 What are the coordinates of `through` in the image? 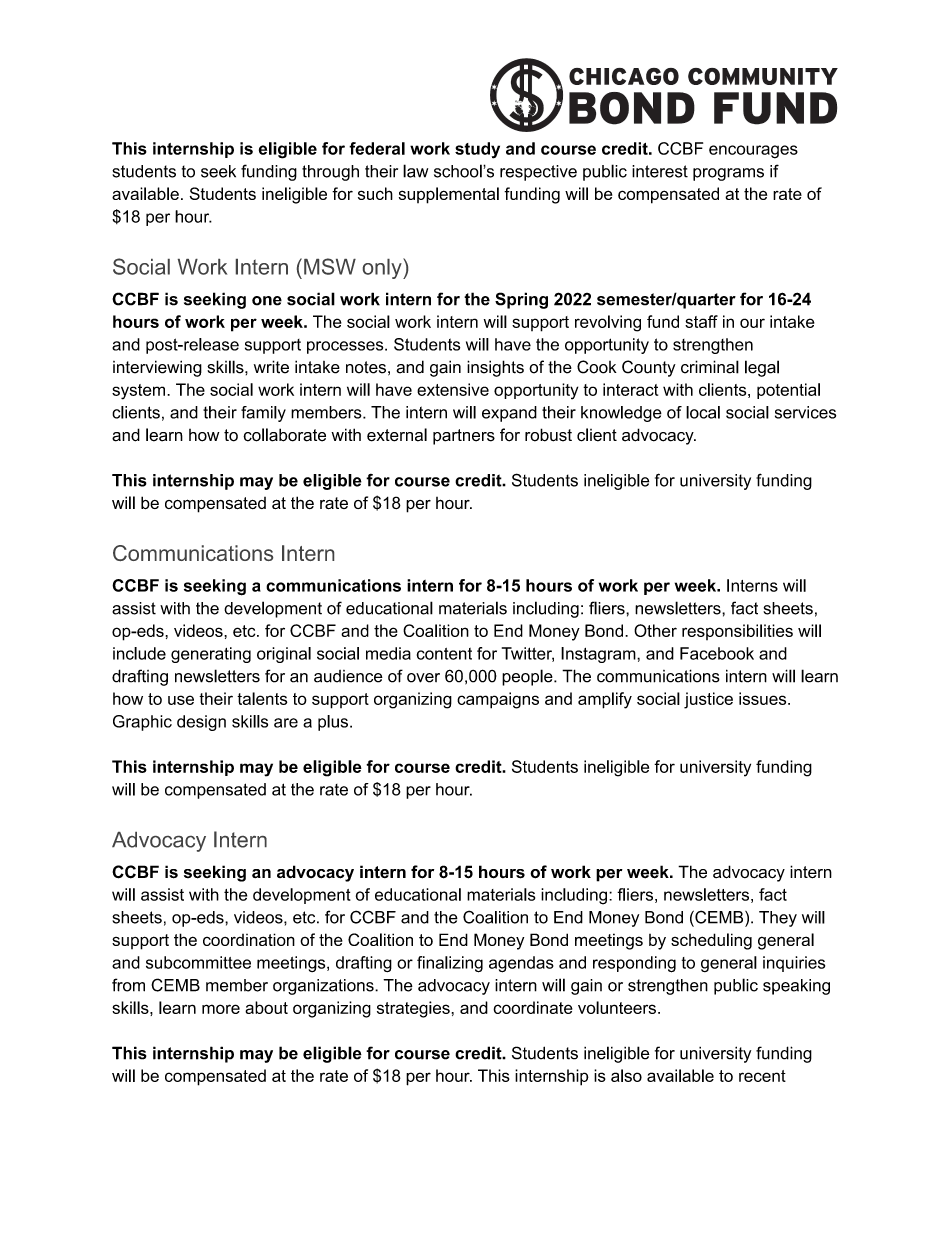 It's located at (330, 173).
